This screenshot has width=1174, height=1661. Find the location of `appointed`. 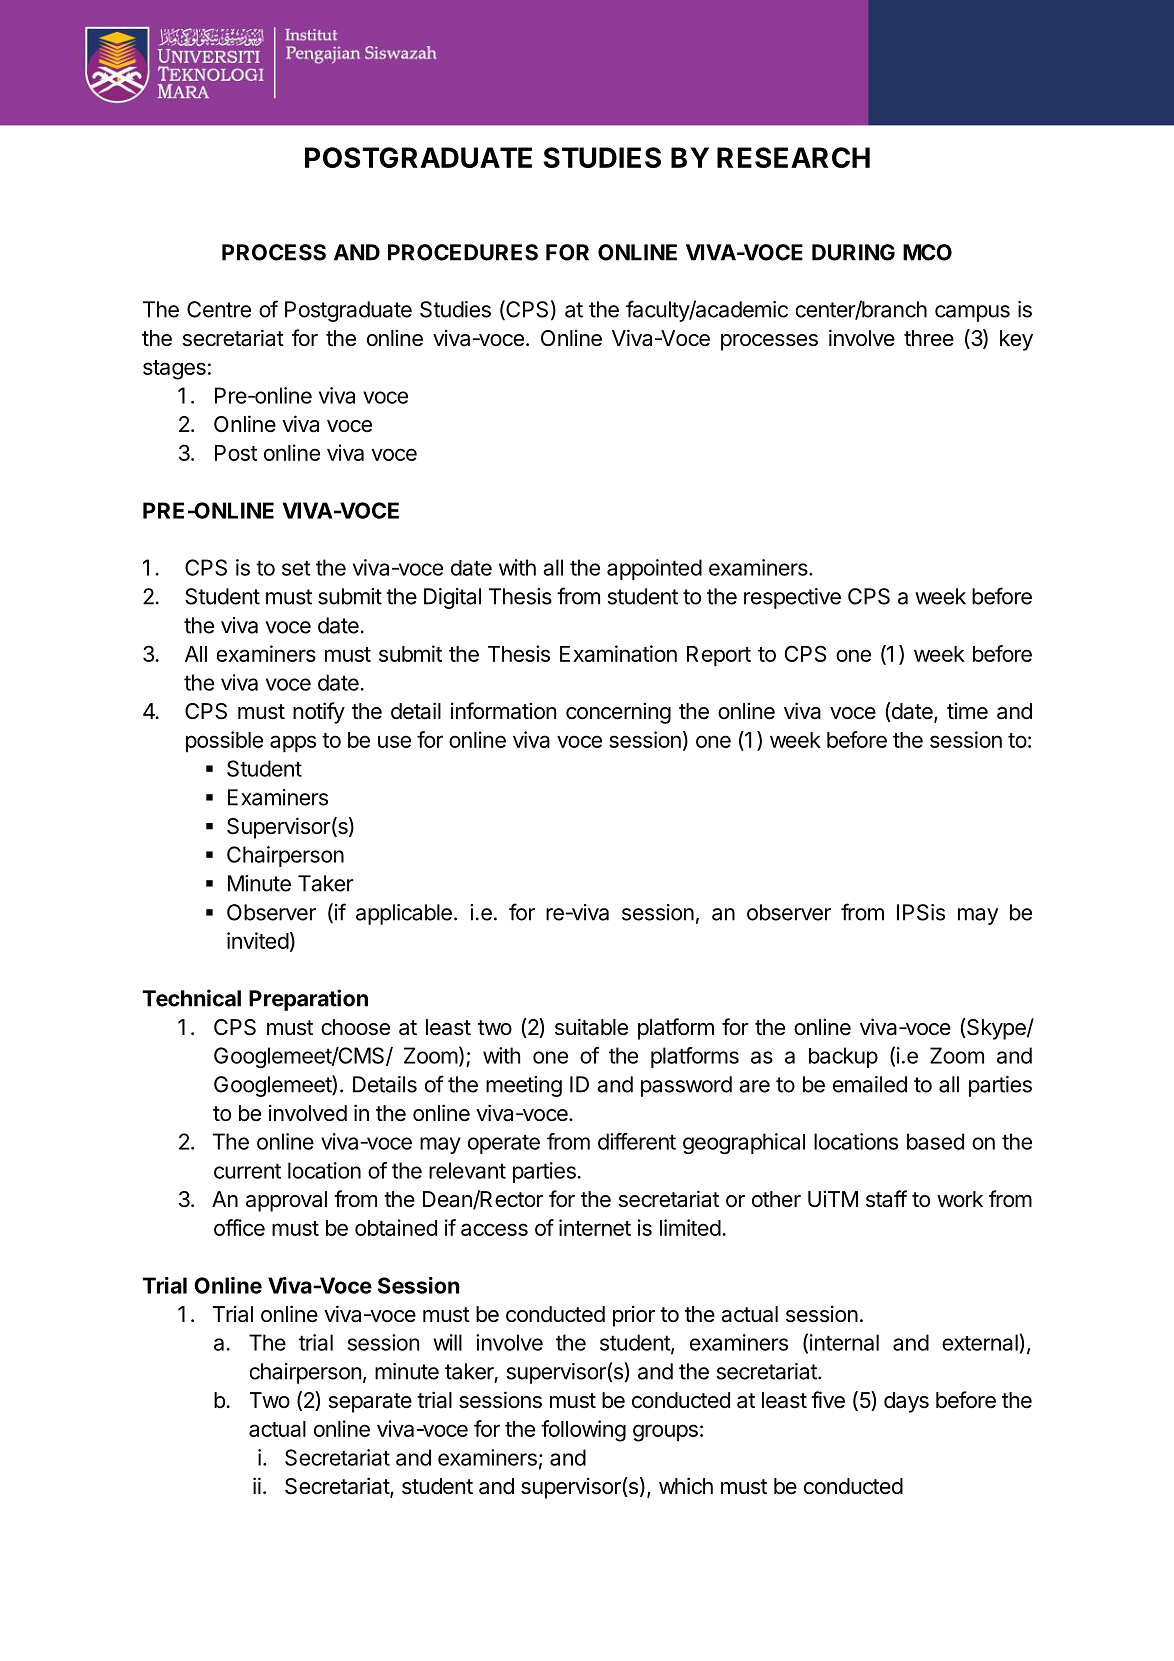

appointed is located at coordinates (654, 569).
